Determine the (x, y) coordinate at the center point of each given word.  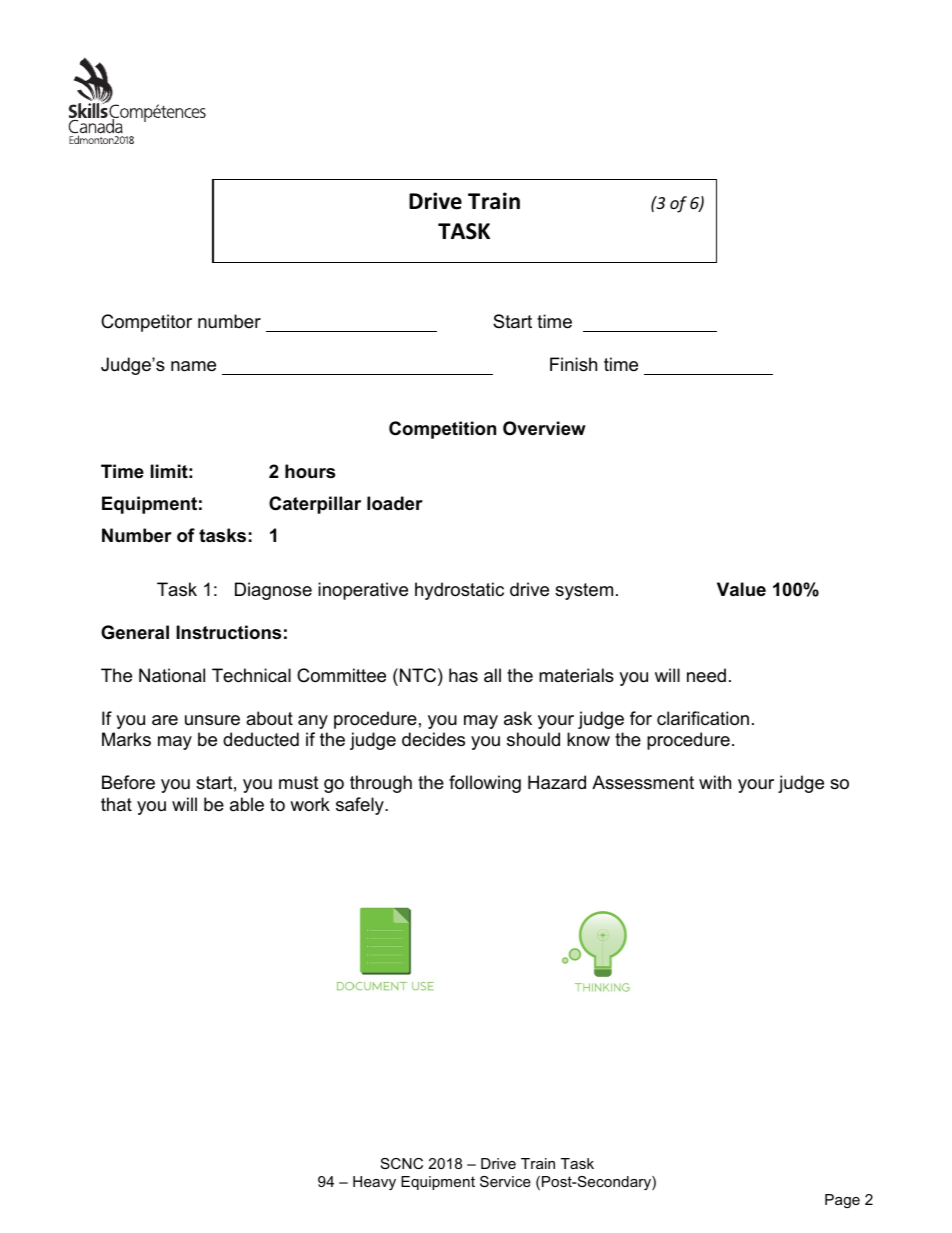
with (715, 782)
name (193, 366)
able (247, 804)
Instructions (228, 632)
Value (741, 589)
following (485, 784)
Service (505, 1181)
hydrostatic (459, 591)
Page (842, 1201)
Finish (573, 364)
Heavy (374, 1183)
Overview (544, 428)
